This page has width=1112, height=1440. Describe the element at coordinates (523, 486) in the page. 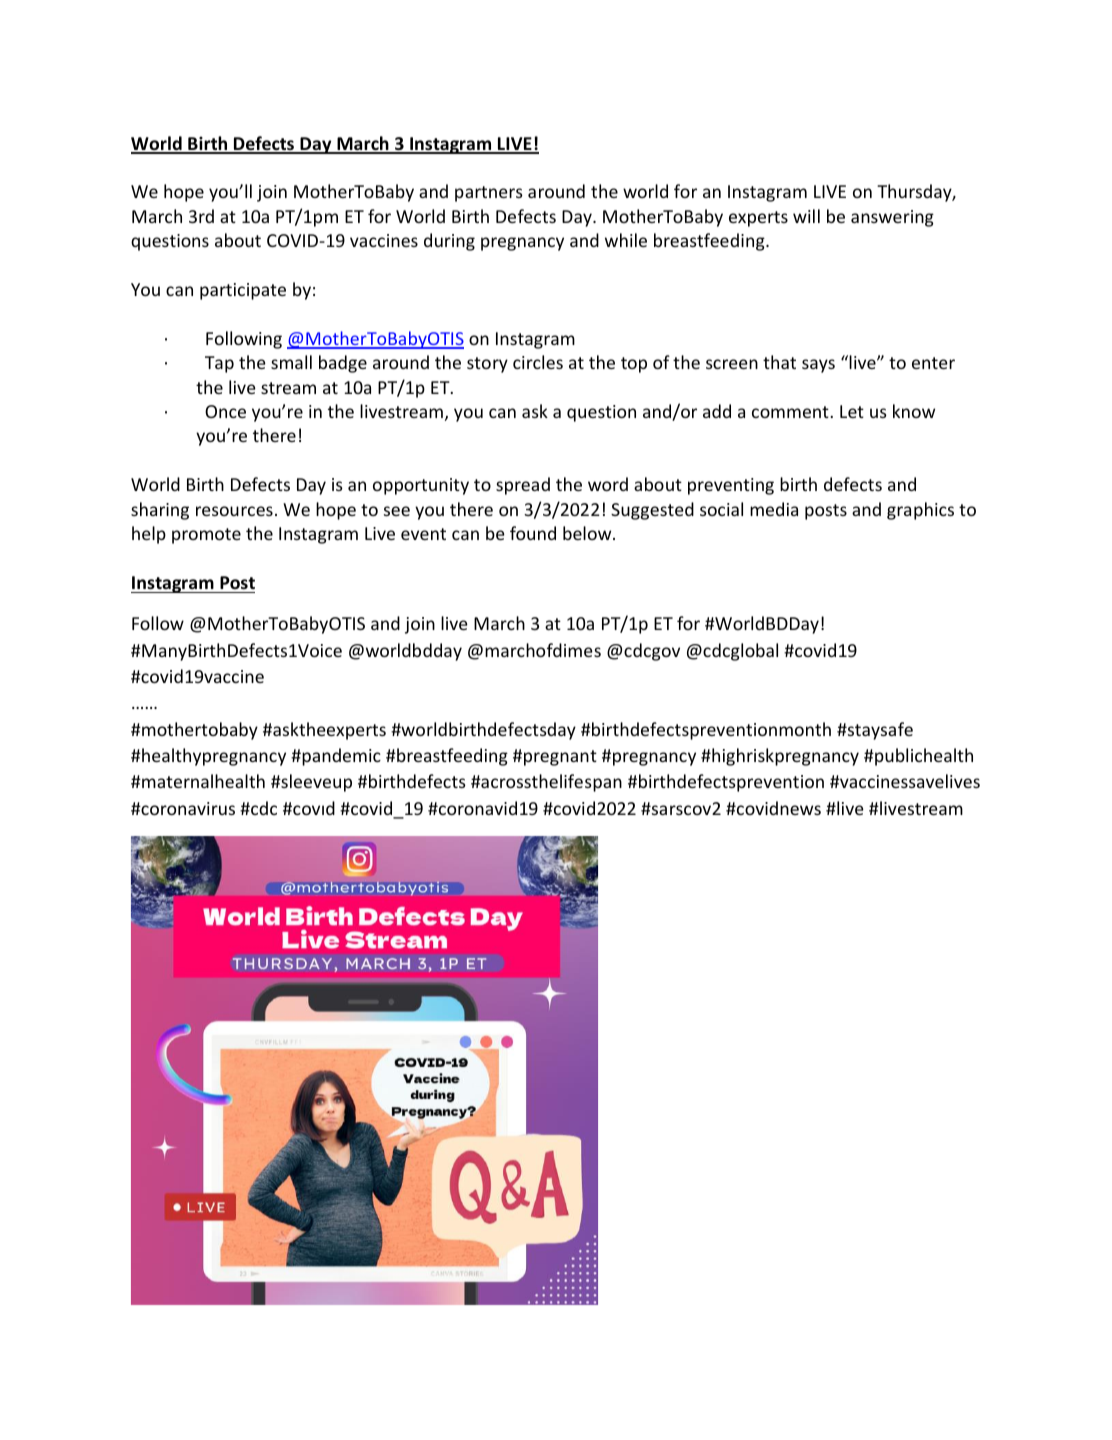

I see `spread` at that location.
